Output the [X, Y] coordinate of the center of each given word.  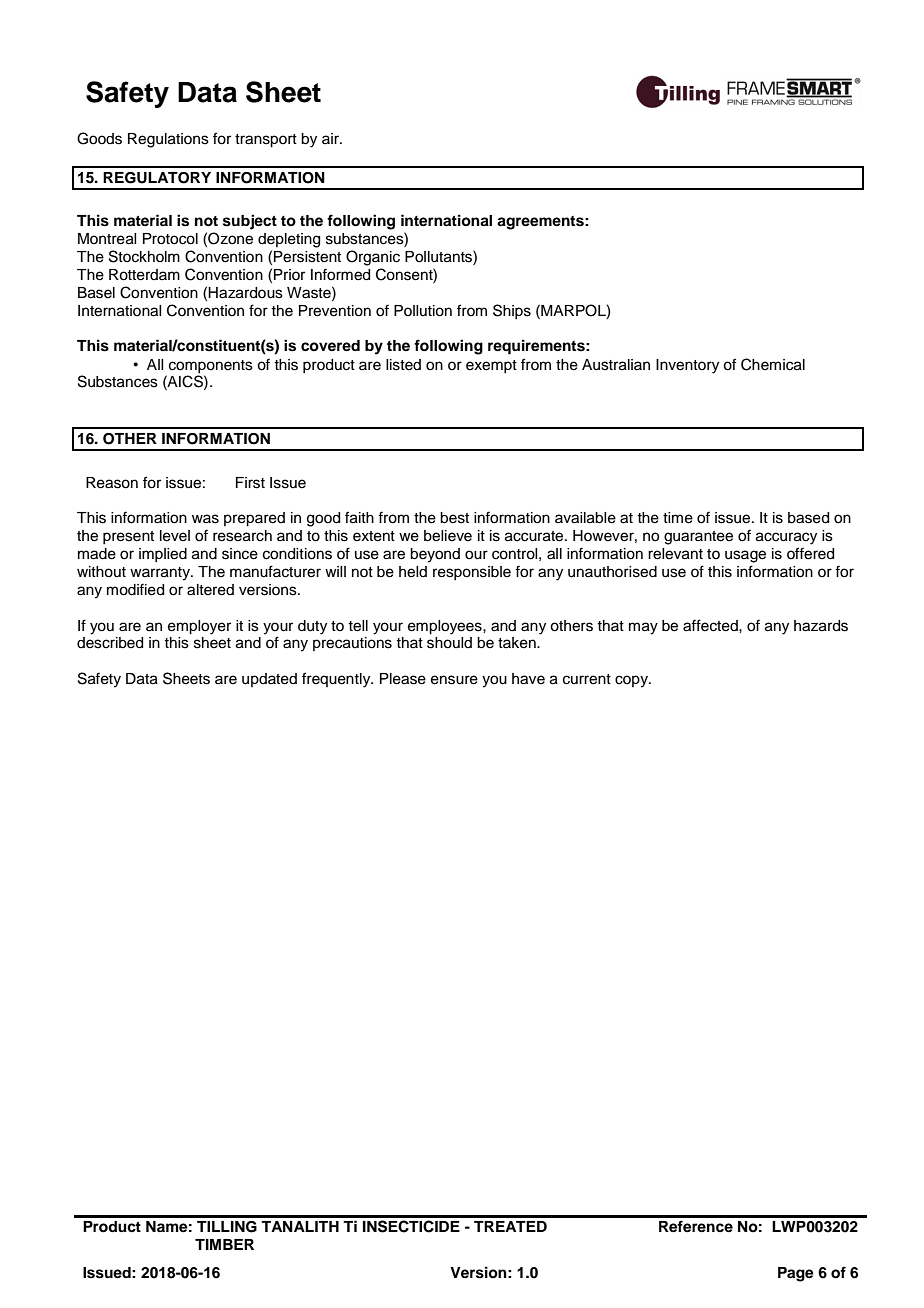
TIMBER [224, 1244]
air [331, 138]
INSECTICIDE [411, 1226]
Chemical [773, 364]
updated [269, 680]
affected [711, 625]
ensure [454, 680]
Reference [696, 1226]
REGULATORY [157, 178]
